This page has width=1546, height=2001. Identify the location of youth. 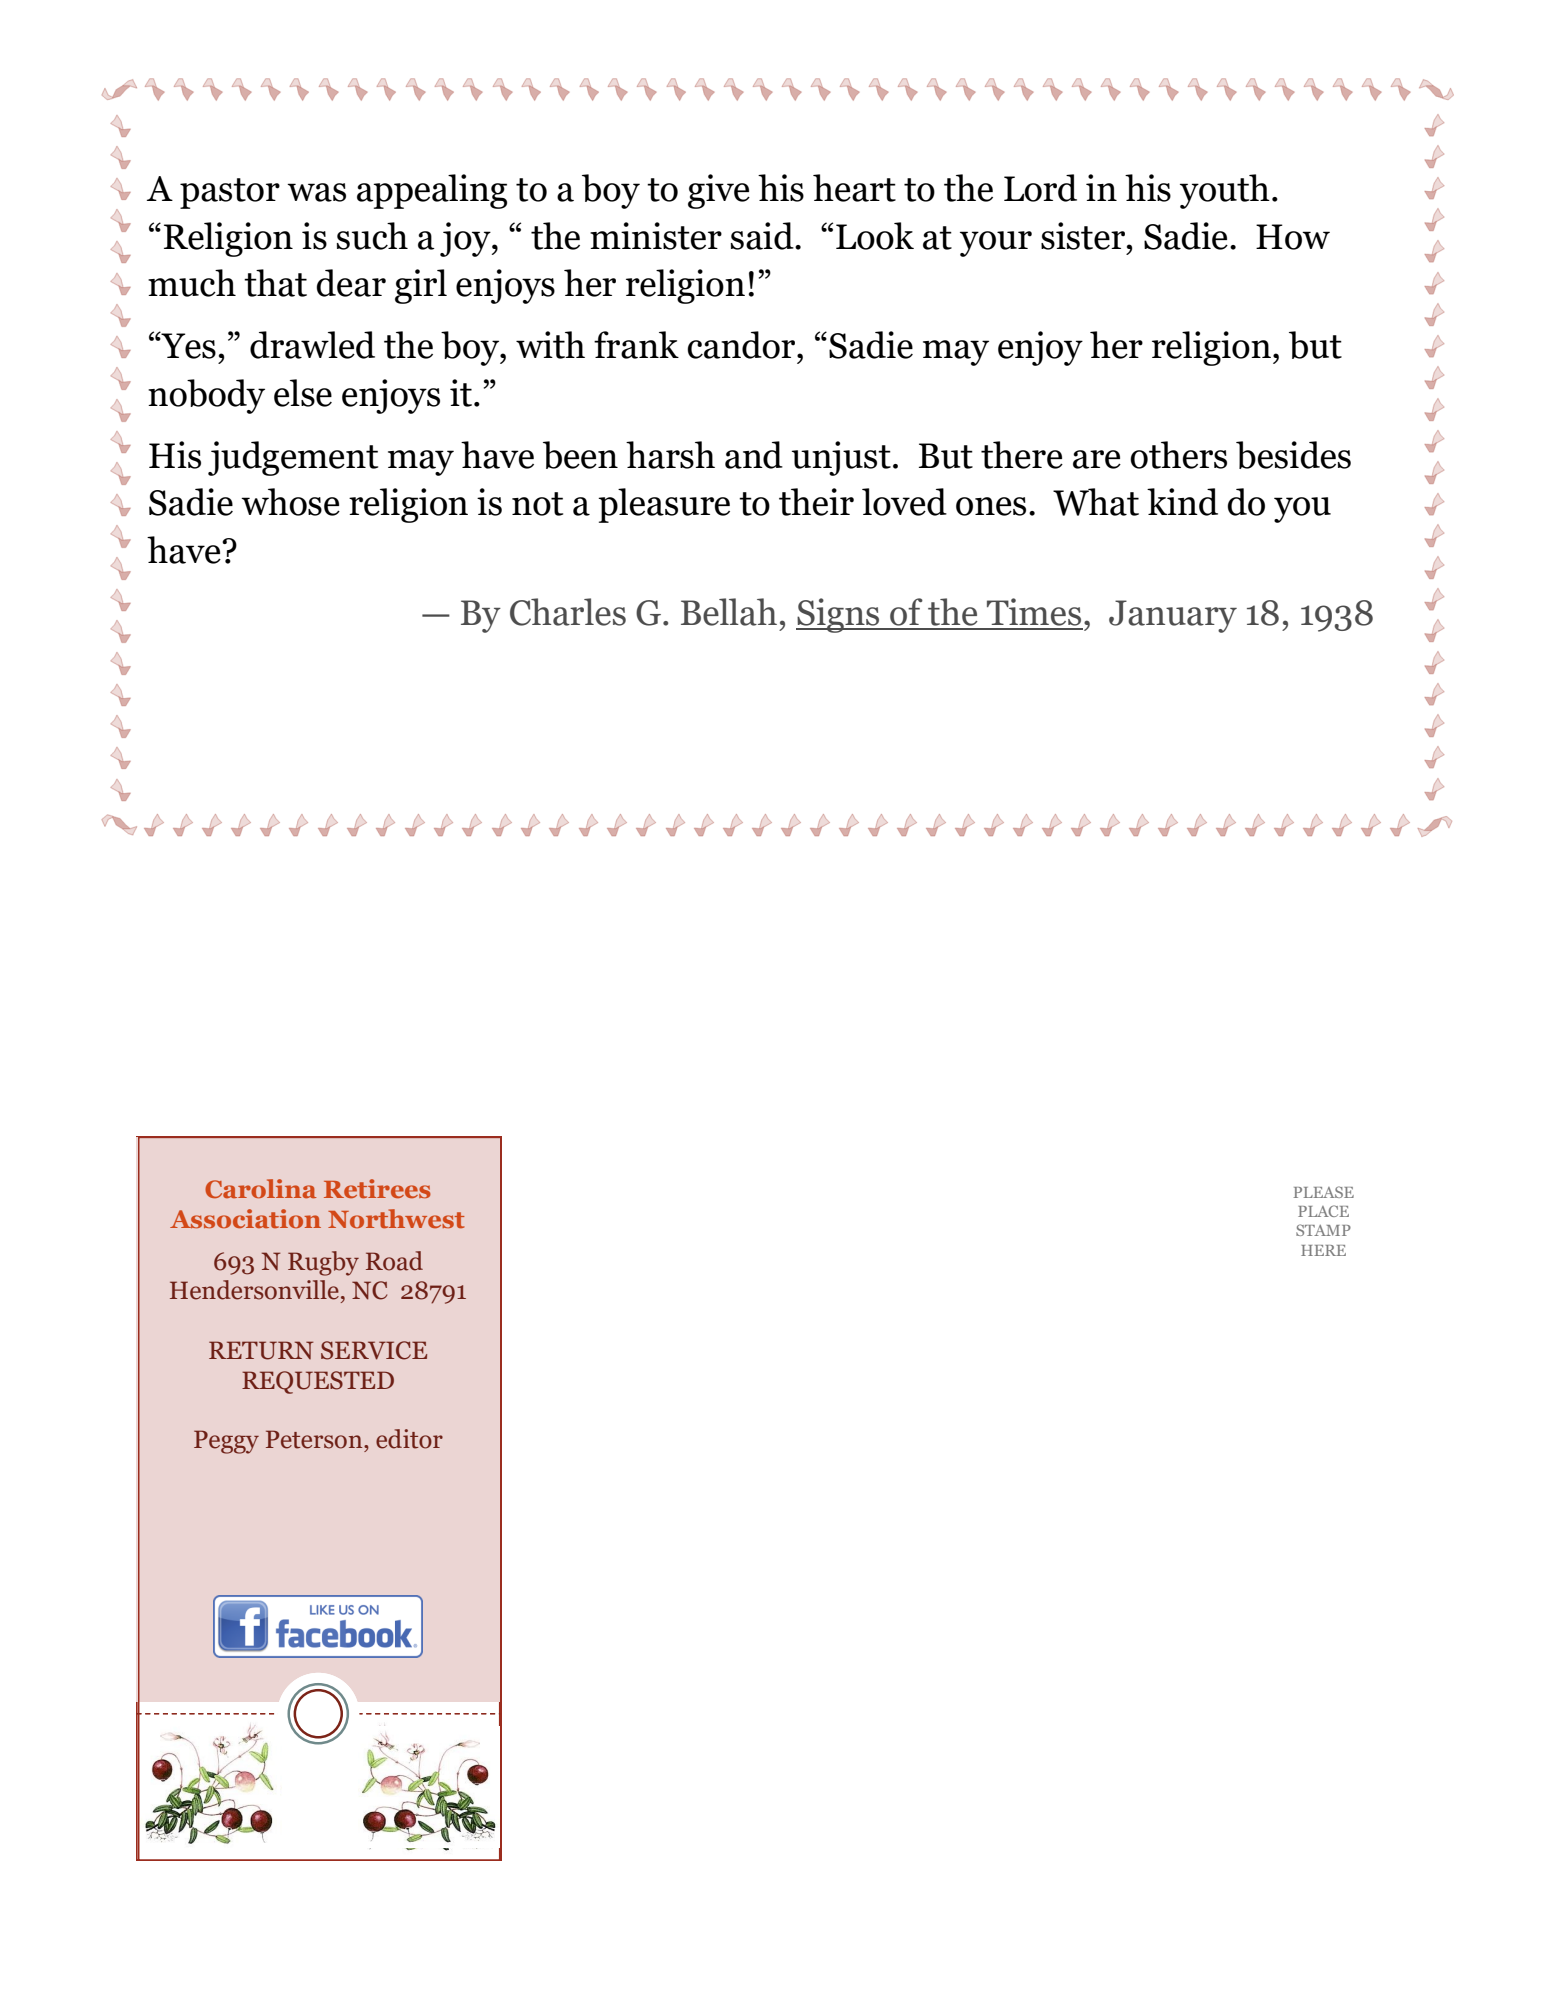
(1225, 191).
